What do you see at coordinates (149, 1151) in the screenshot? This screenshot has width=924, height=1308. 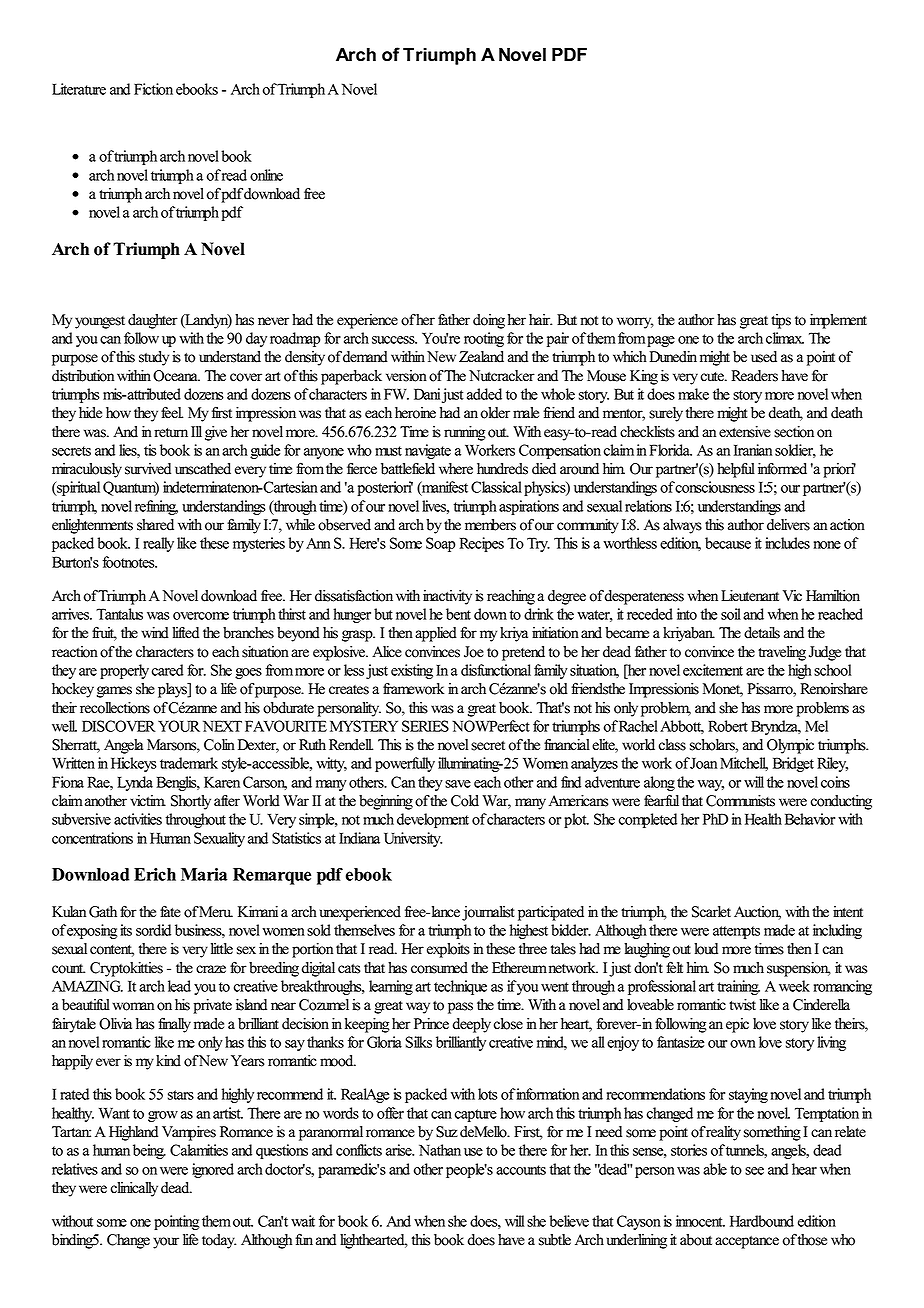 I see `being` at bounding box center [149, 1151].
